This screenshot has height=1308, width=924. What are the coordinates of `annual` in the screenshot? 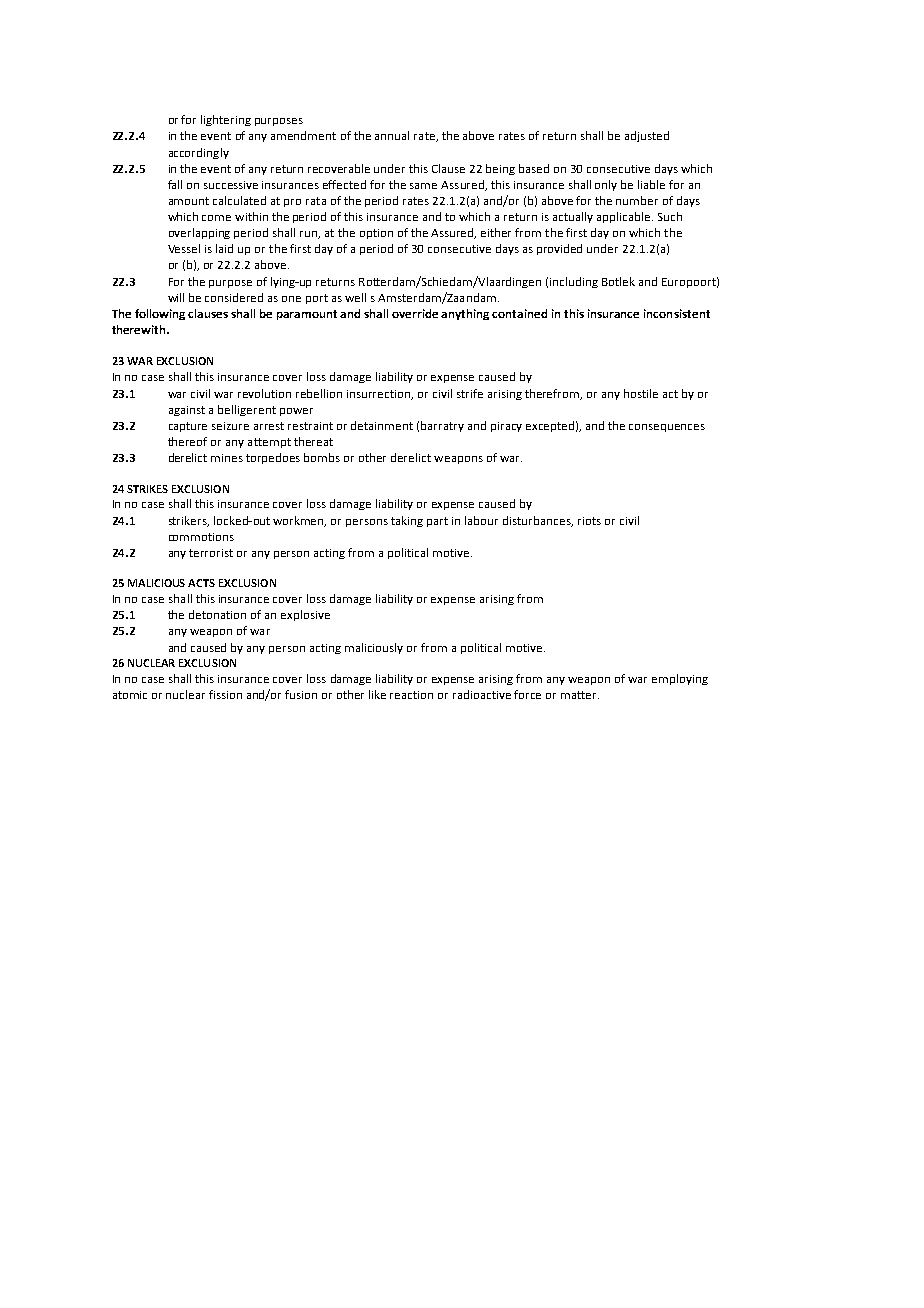 It's located at (392, 135).
